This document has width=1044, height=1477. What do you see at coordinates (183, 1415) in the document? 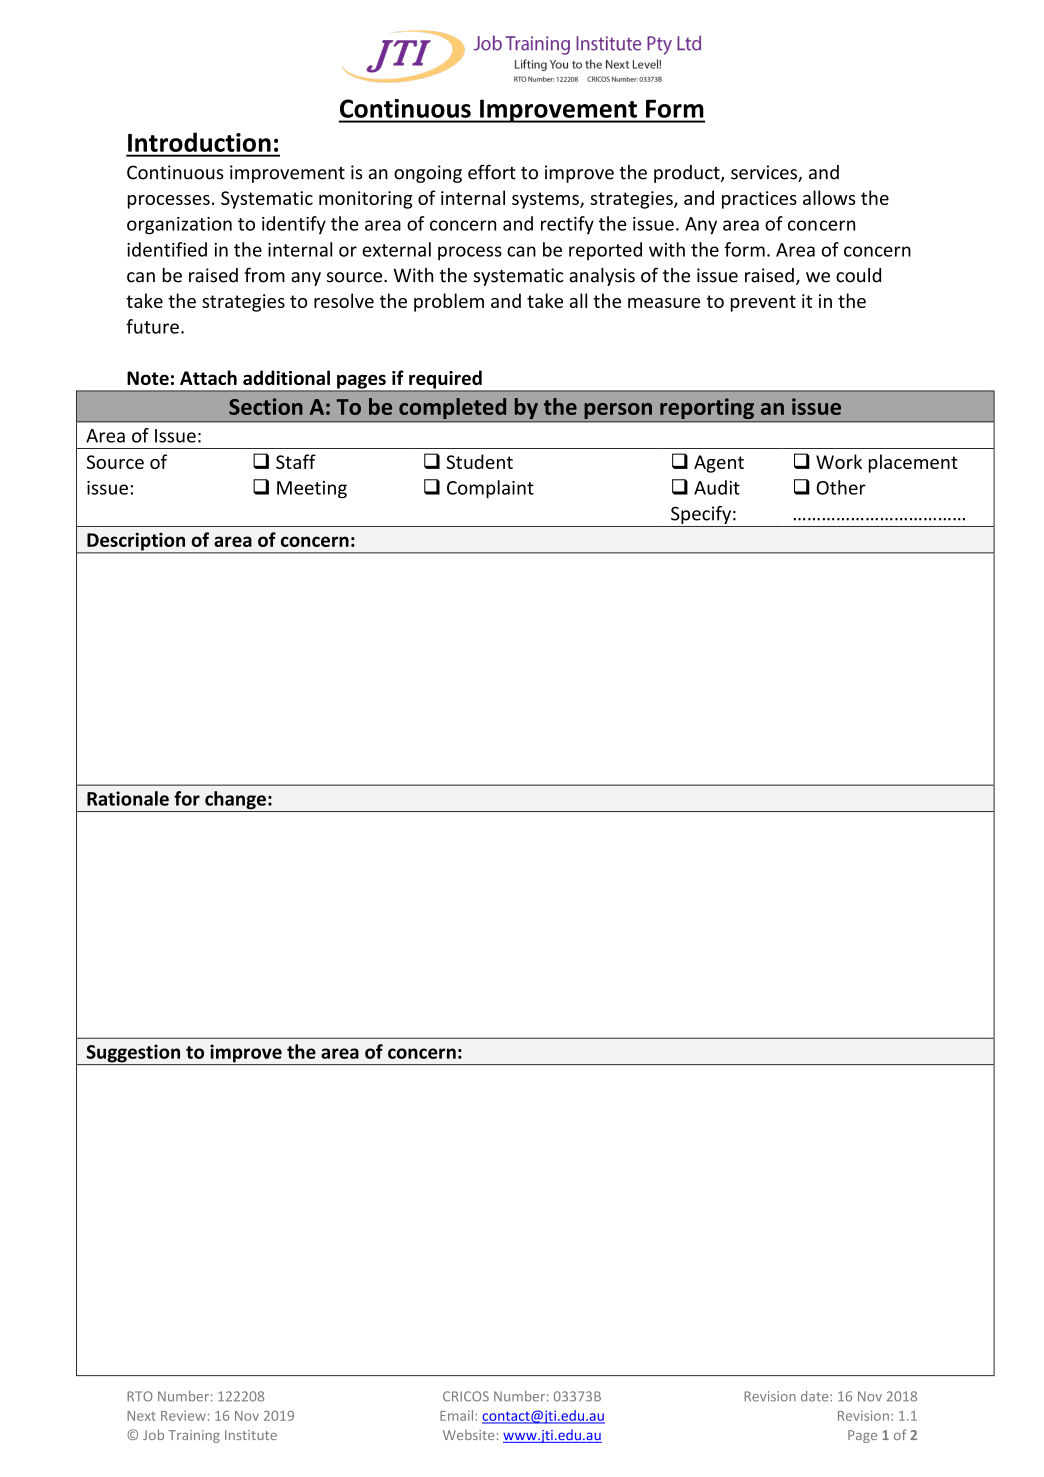
I see `Review` at bounding box center [183, 1415].
